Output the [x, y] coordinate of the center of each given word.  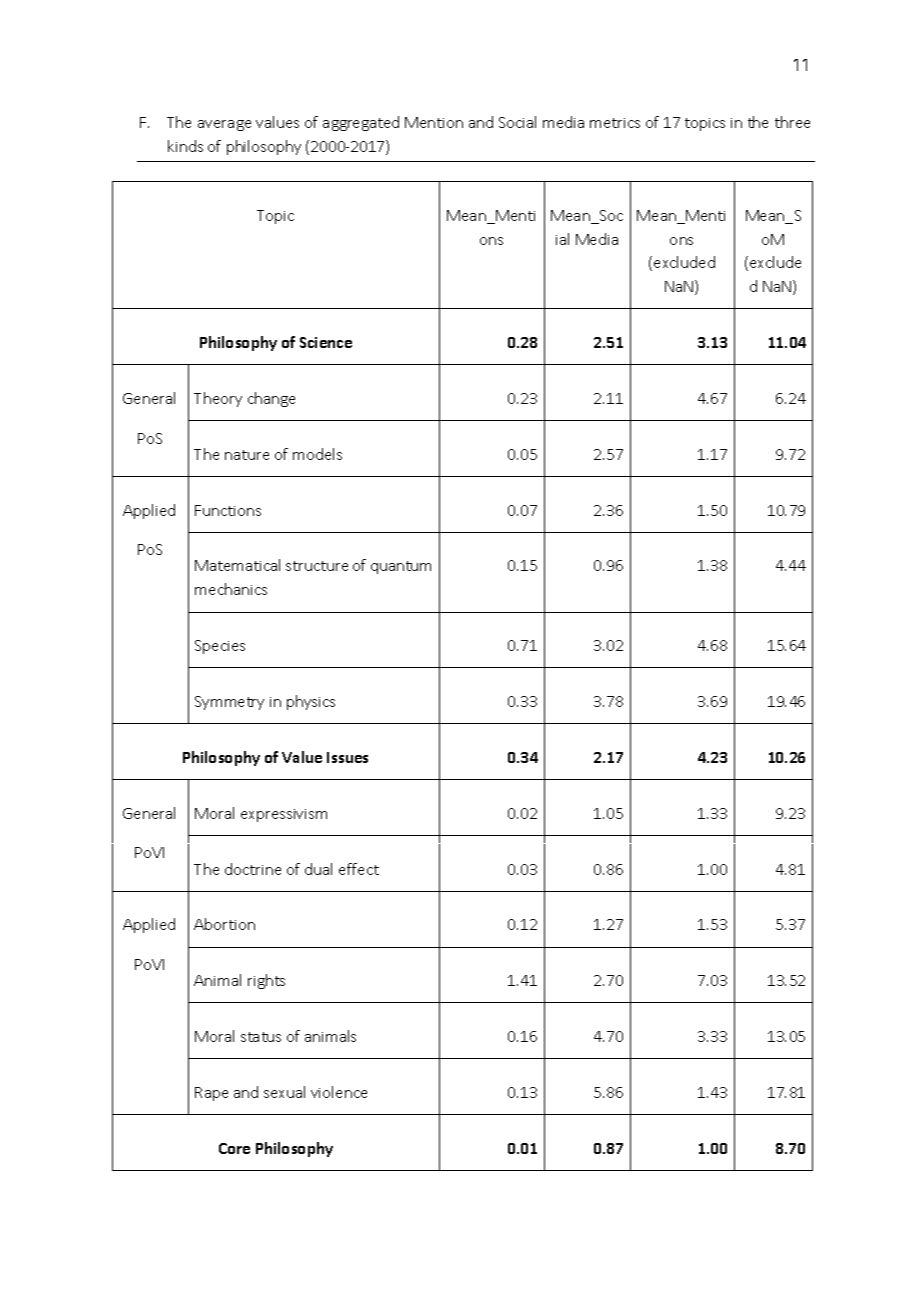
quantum [401, 567]
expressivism [284, 815]
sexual [284, 1092]
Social [517, 122]
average [224, 125]
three [792, 122]
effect [359, 869]
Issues [347, 757]
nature [247, 455]
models [317, 454]
